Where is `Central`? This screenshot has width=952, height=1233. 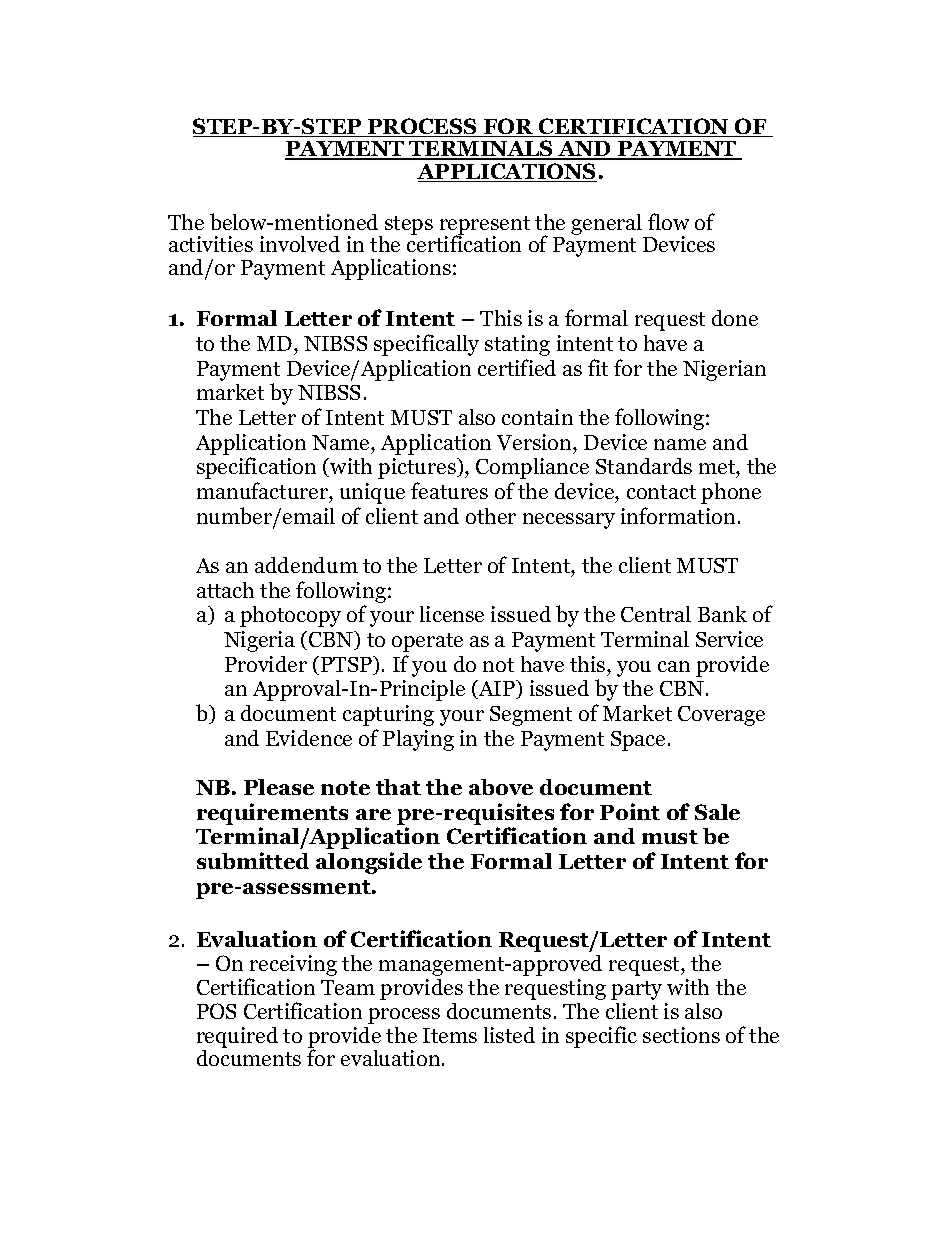 Central is located at coordinates (656, 614).
